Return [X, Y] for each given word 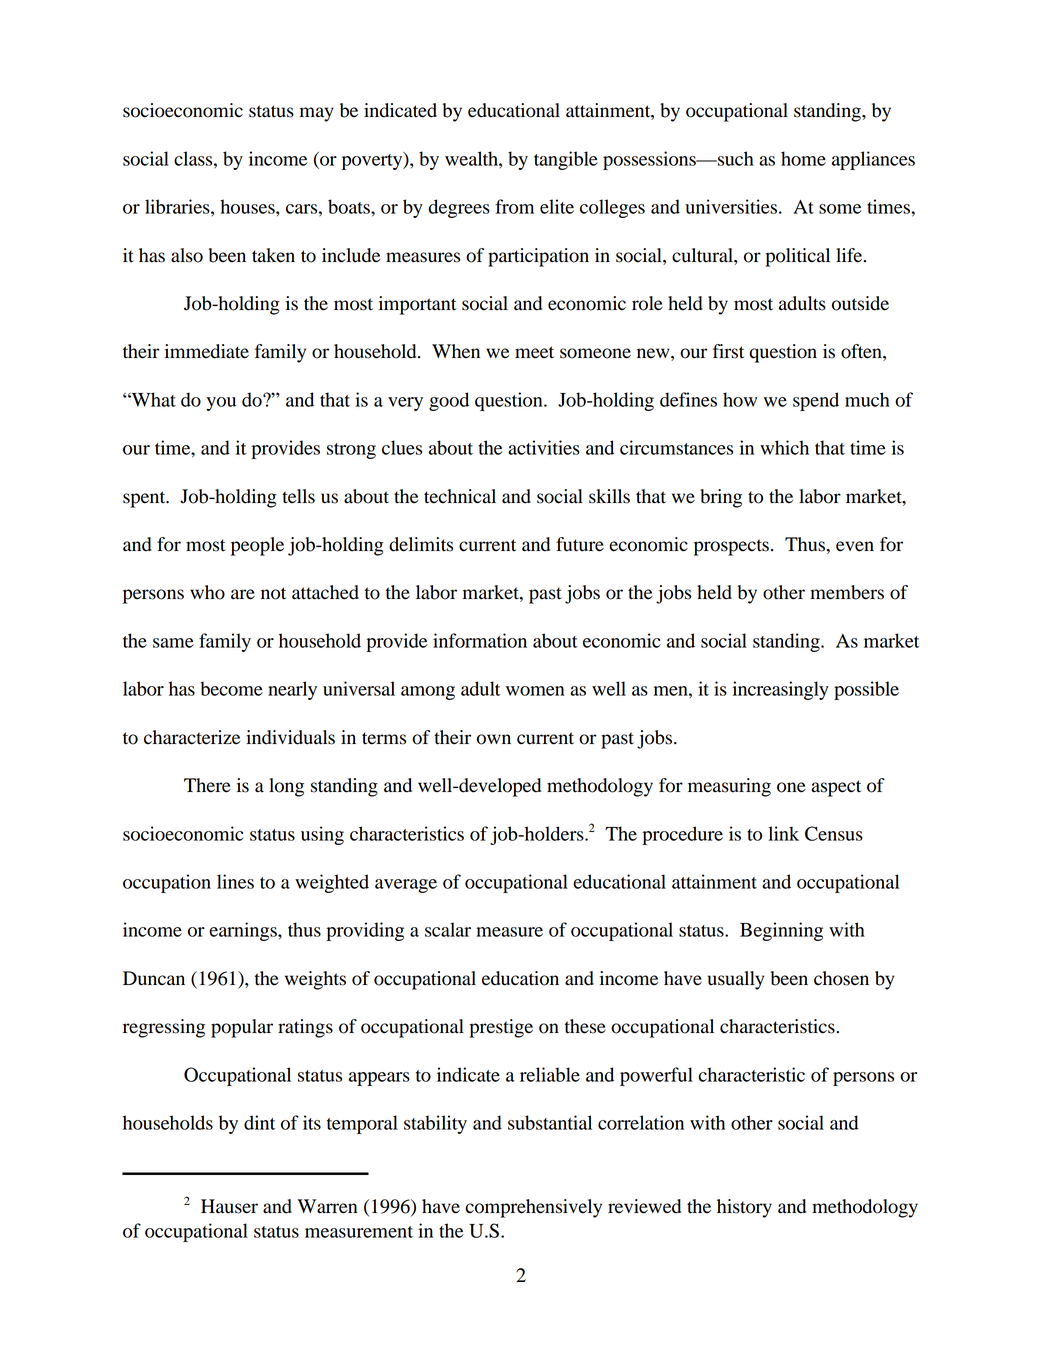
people [257, 546]
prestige [501, 1028]
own [494, 739]
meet [534, 352]
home [803, 158]
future [580, 544]
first [728, 351]
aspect [836, 788]
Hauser [229, 1206]
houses [248, 206]
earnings [244, 931]
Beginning [781, 931]
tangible [566, 160]
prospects [731, 547]
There [207, 785]
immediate [207, 351]
